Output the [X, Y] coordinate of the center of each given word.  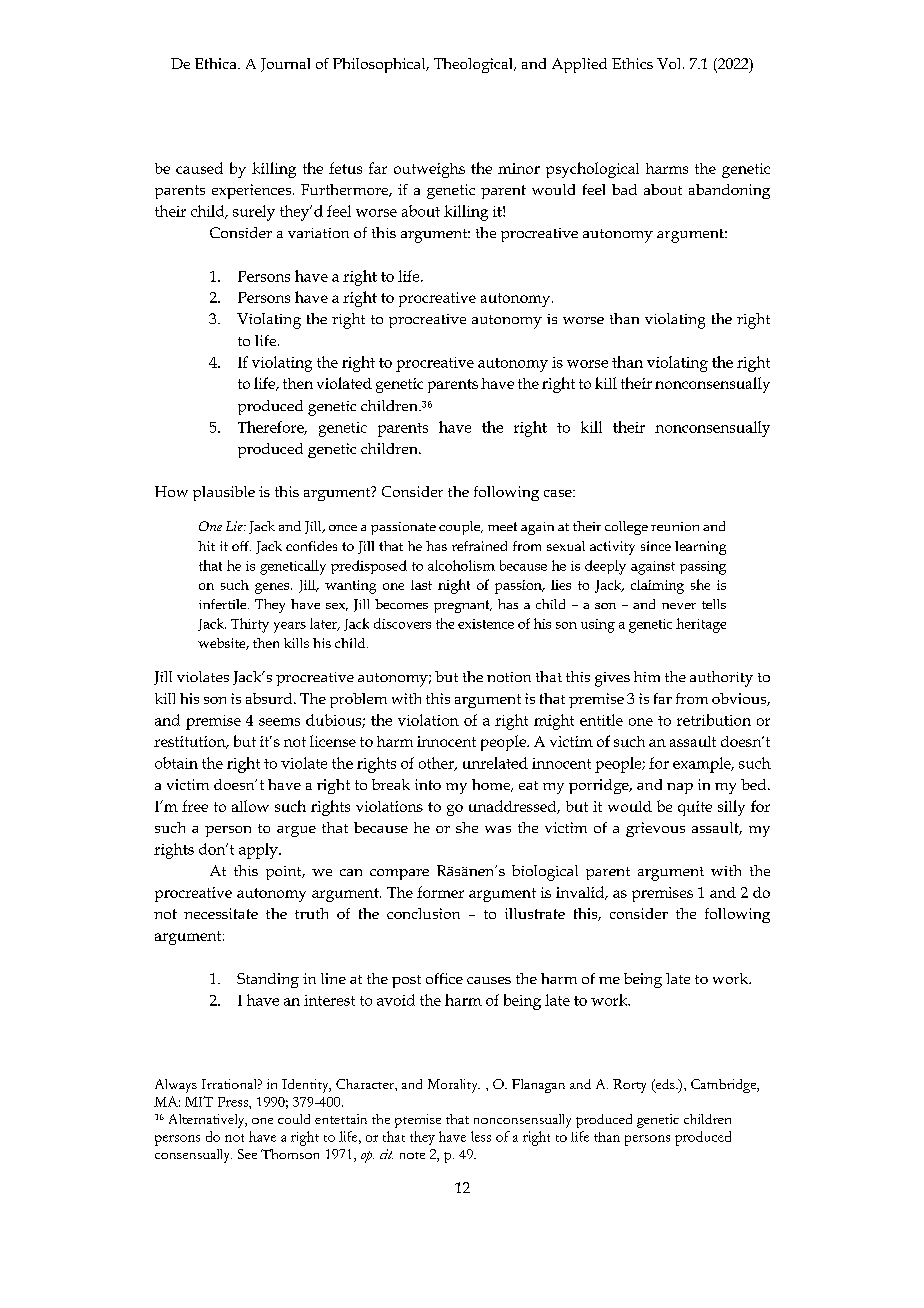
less [481, 1136]
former [440, 892]
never [679, 606]
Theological [474, 65]
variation [318, 233]
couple [461, 528]
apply [259, 851]
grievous [655, 829]
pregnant [463, 606]
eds [665, 1085]
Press [234, 1102]
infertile [224, 604]
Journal [285, 65]
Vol [670, 63]
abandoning [729, 191]
